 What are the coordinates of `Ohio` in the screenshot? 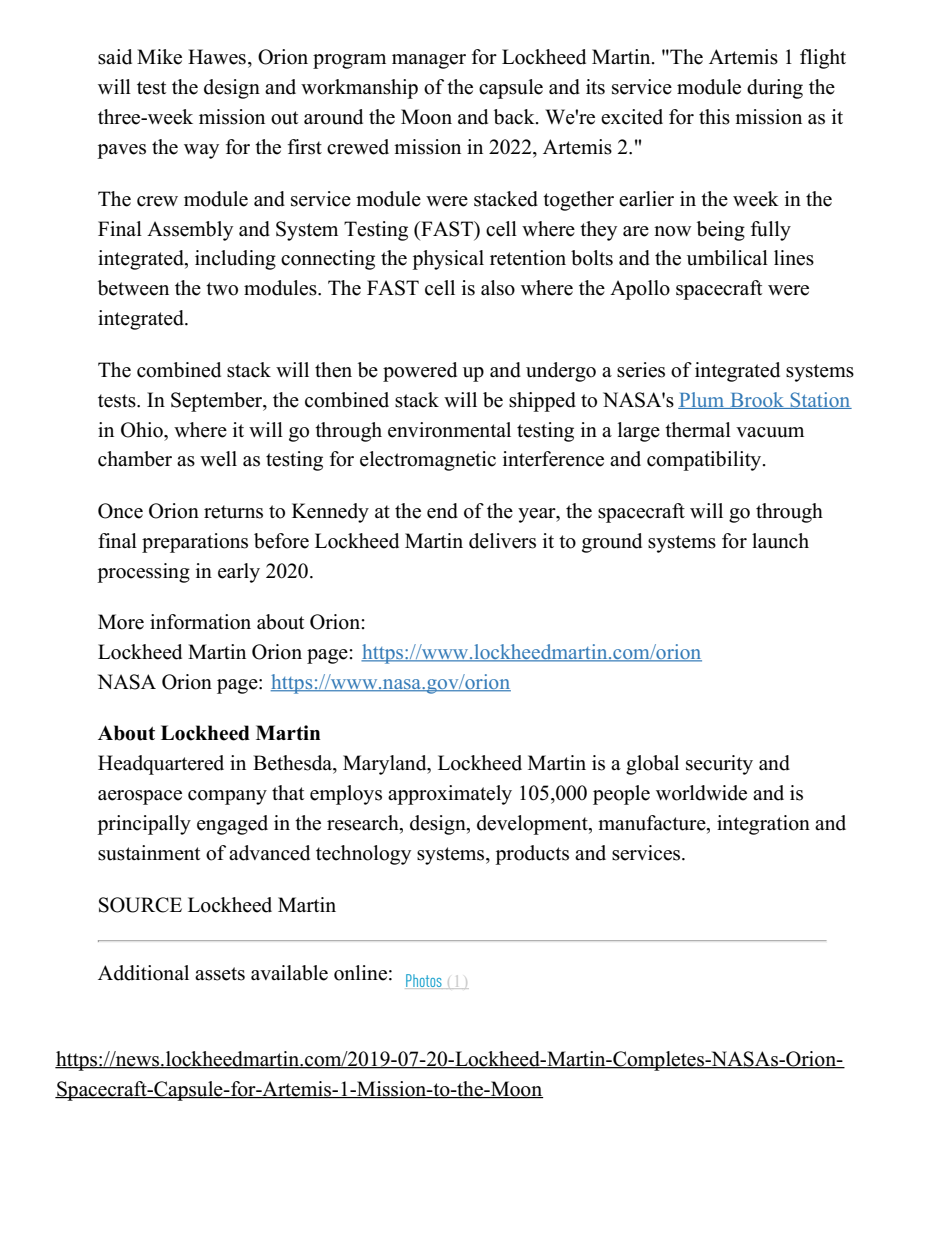 It's located at (143, 430).
